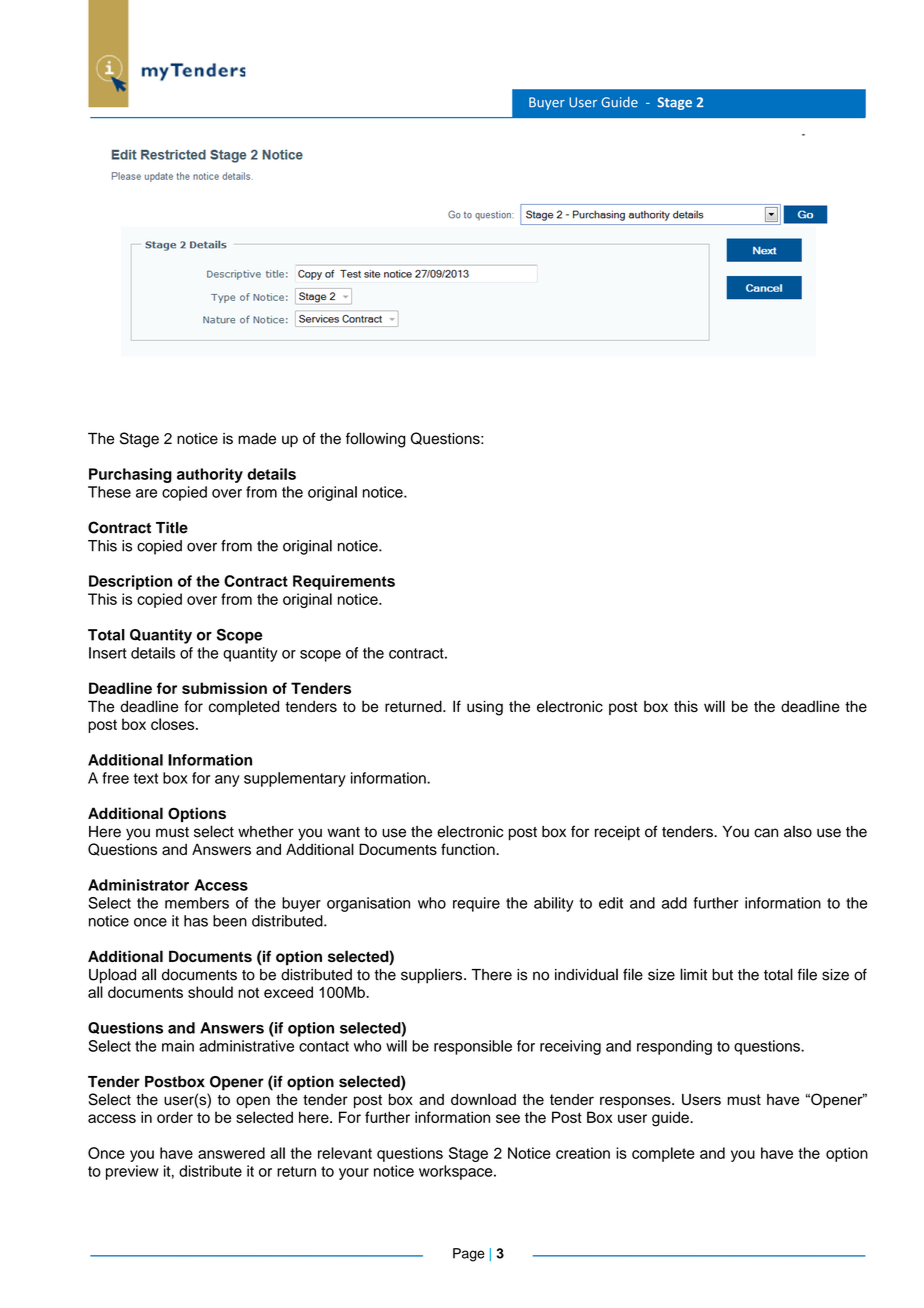  Describe the element at coordinates (376, 440) in the page. I see `following` at that location.
